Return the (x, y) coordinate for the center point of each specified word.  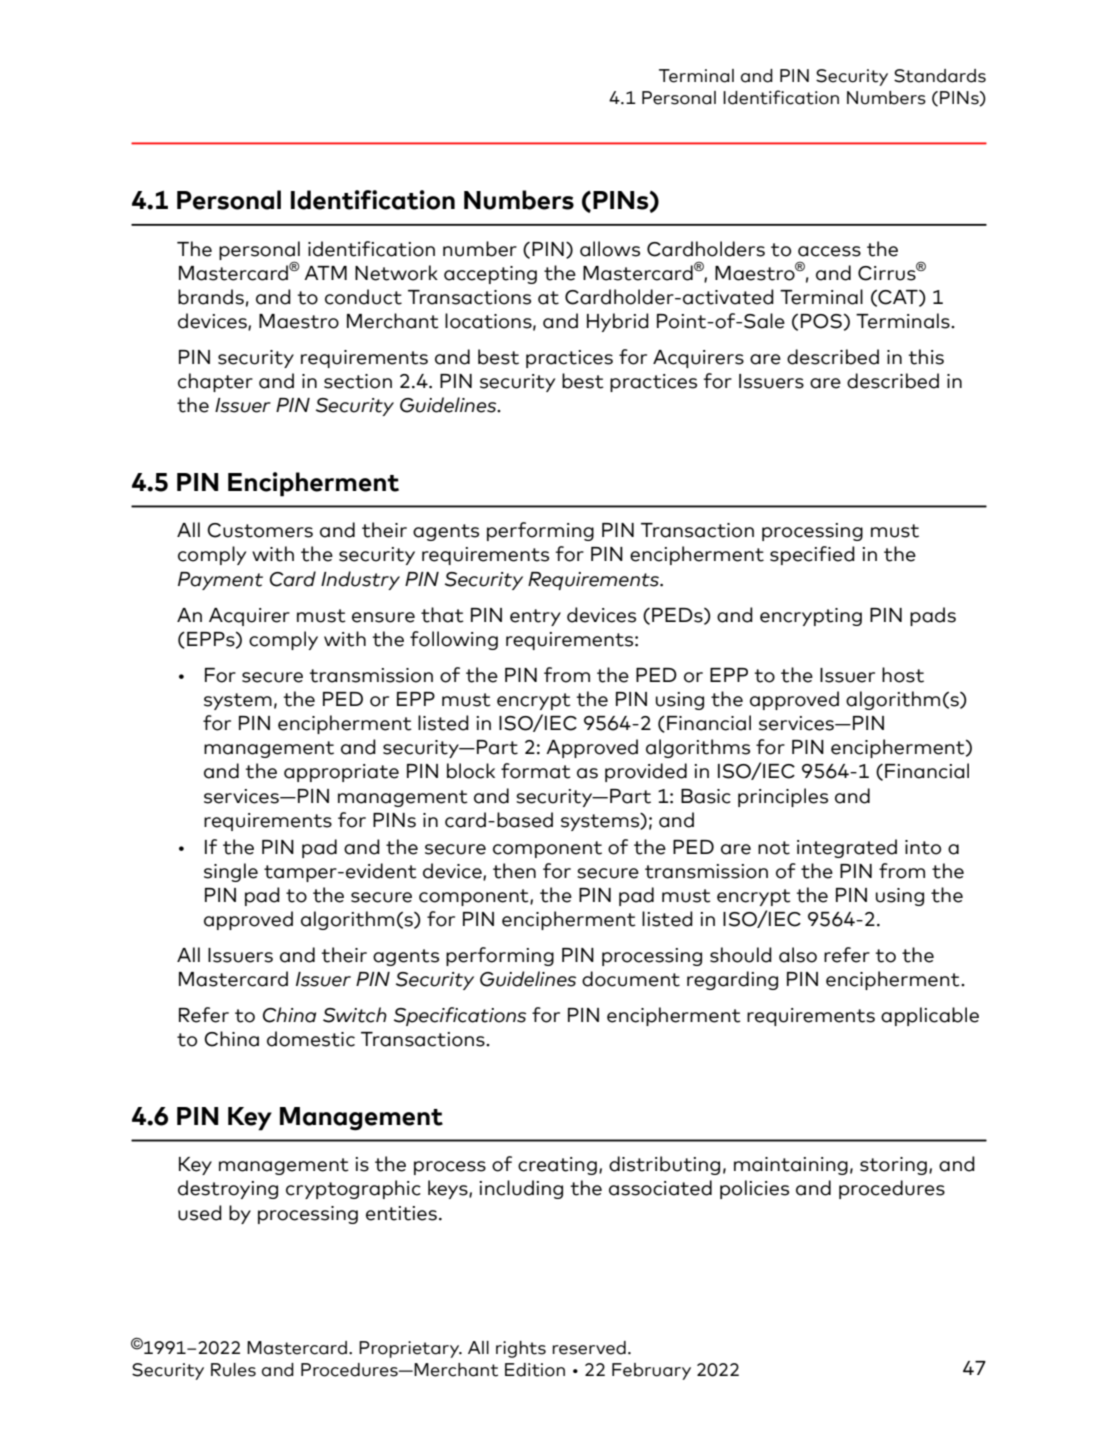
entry (535, 617)
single (231, 872)
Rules (233, 1370)
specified (812, 555)
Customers (260, 530)
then (514, 871)
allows (610, 249)
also (798, 955)
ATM (325, 273)
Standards (940, 76)
